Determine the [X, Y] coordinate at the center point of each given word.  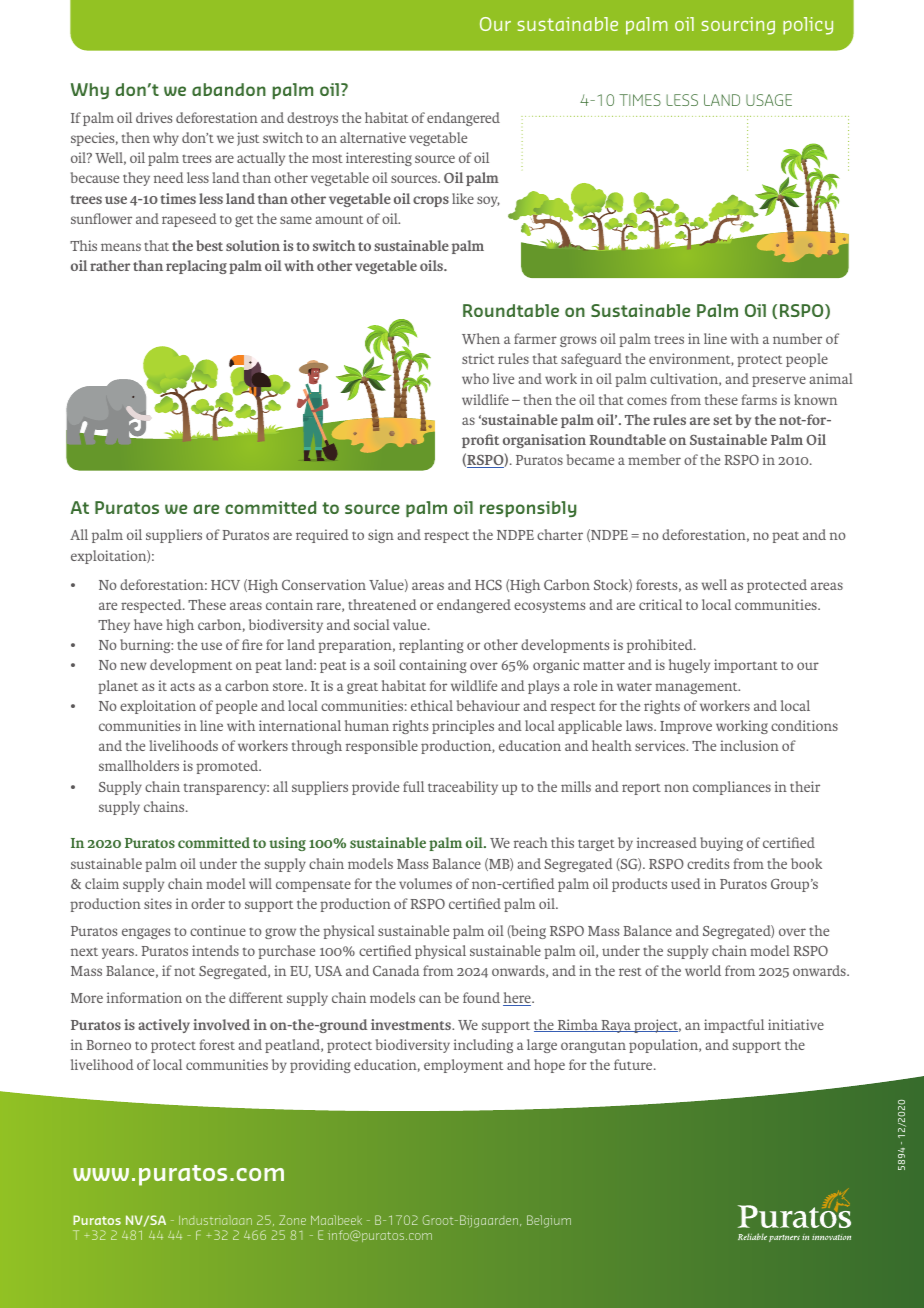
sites [158, 903]
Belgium [549, 1221]
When [481, 338]
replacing [196, 267]
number [797, 338]
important [746, 666]
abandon [229, 89]
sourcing [738, 26]
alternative [373, 137]
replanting [431, 646]
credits [708, 863]
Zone [292, 1220]
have [148, 624]
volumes [425, 883]
